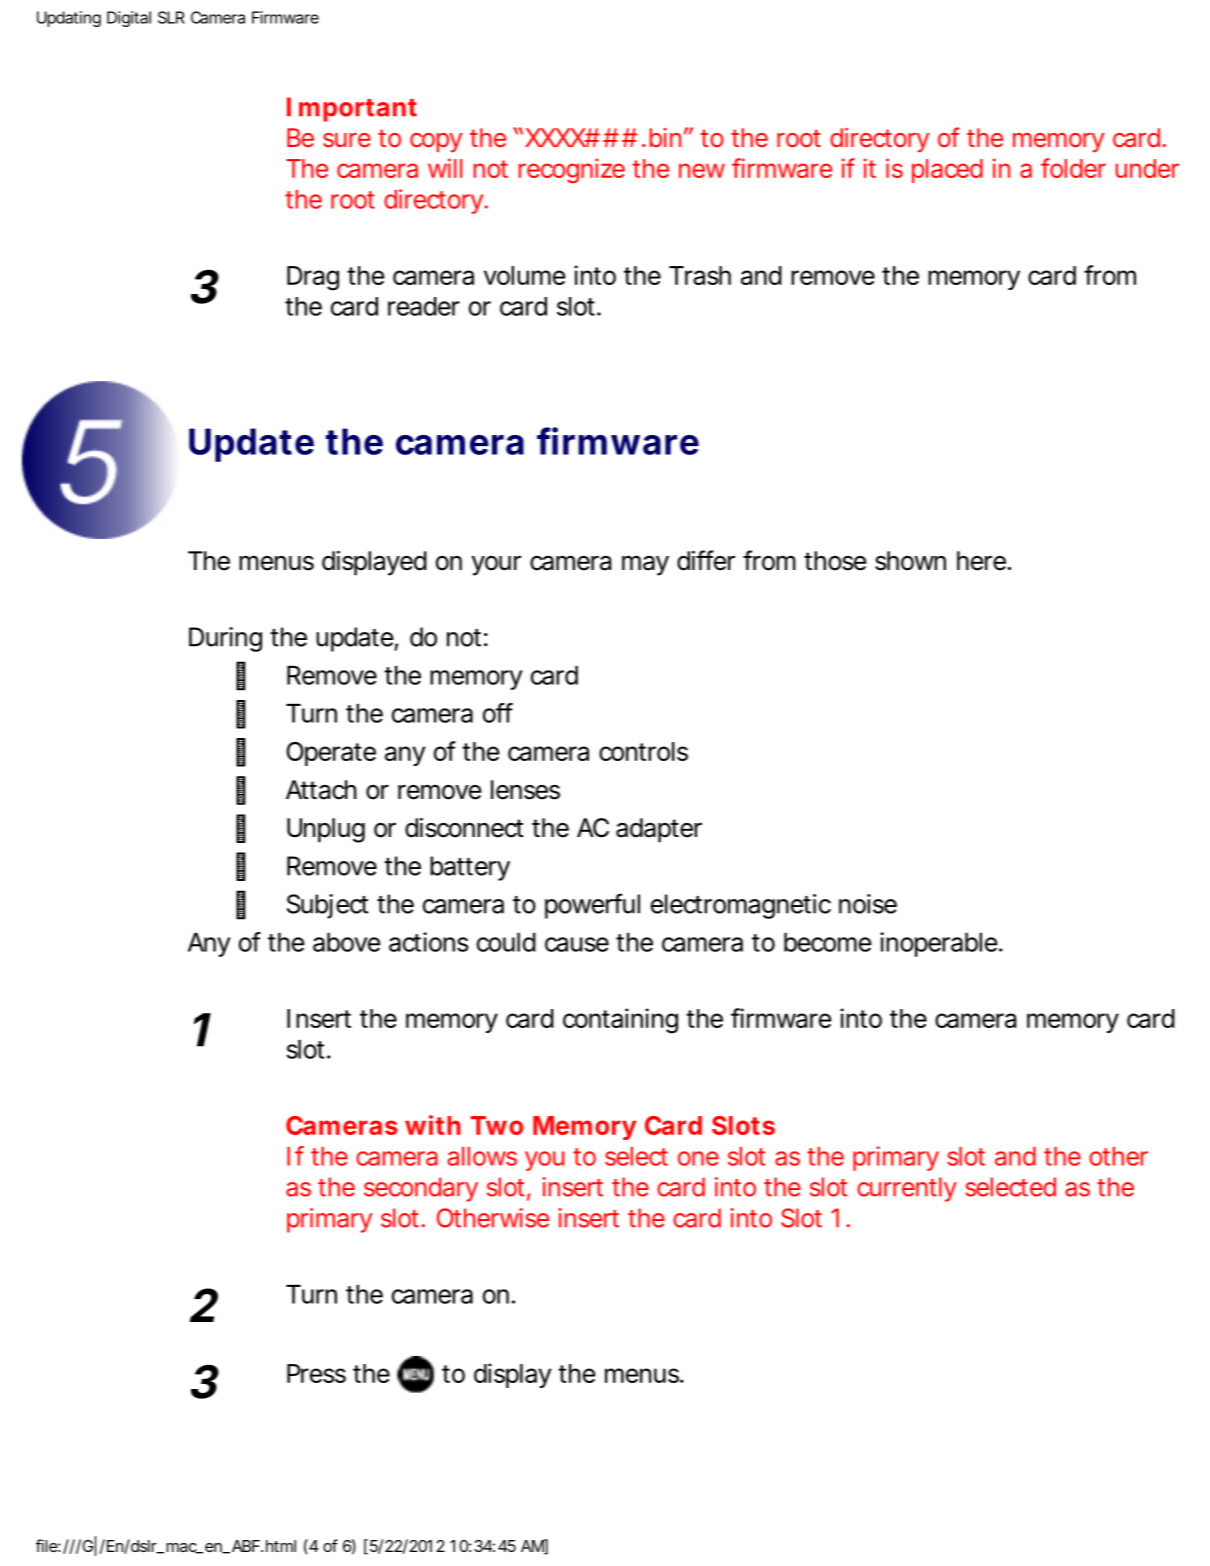  I want to click on controls, so click(643, 751).
